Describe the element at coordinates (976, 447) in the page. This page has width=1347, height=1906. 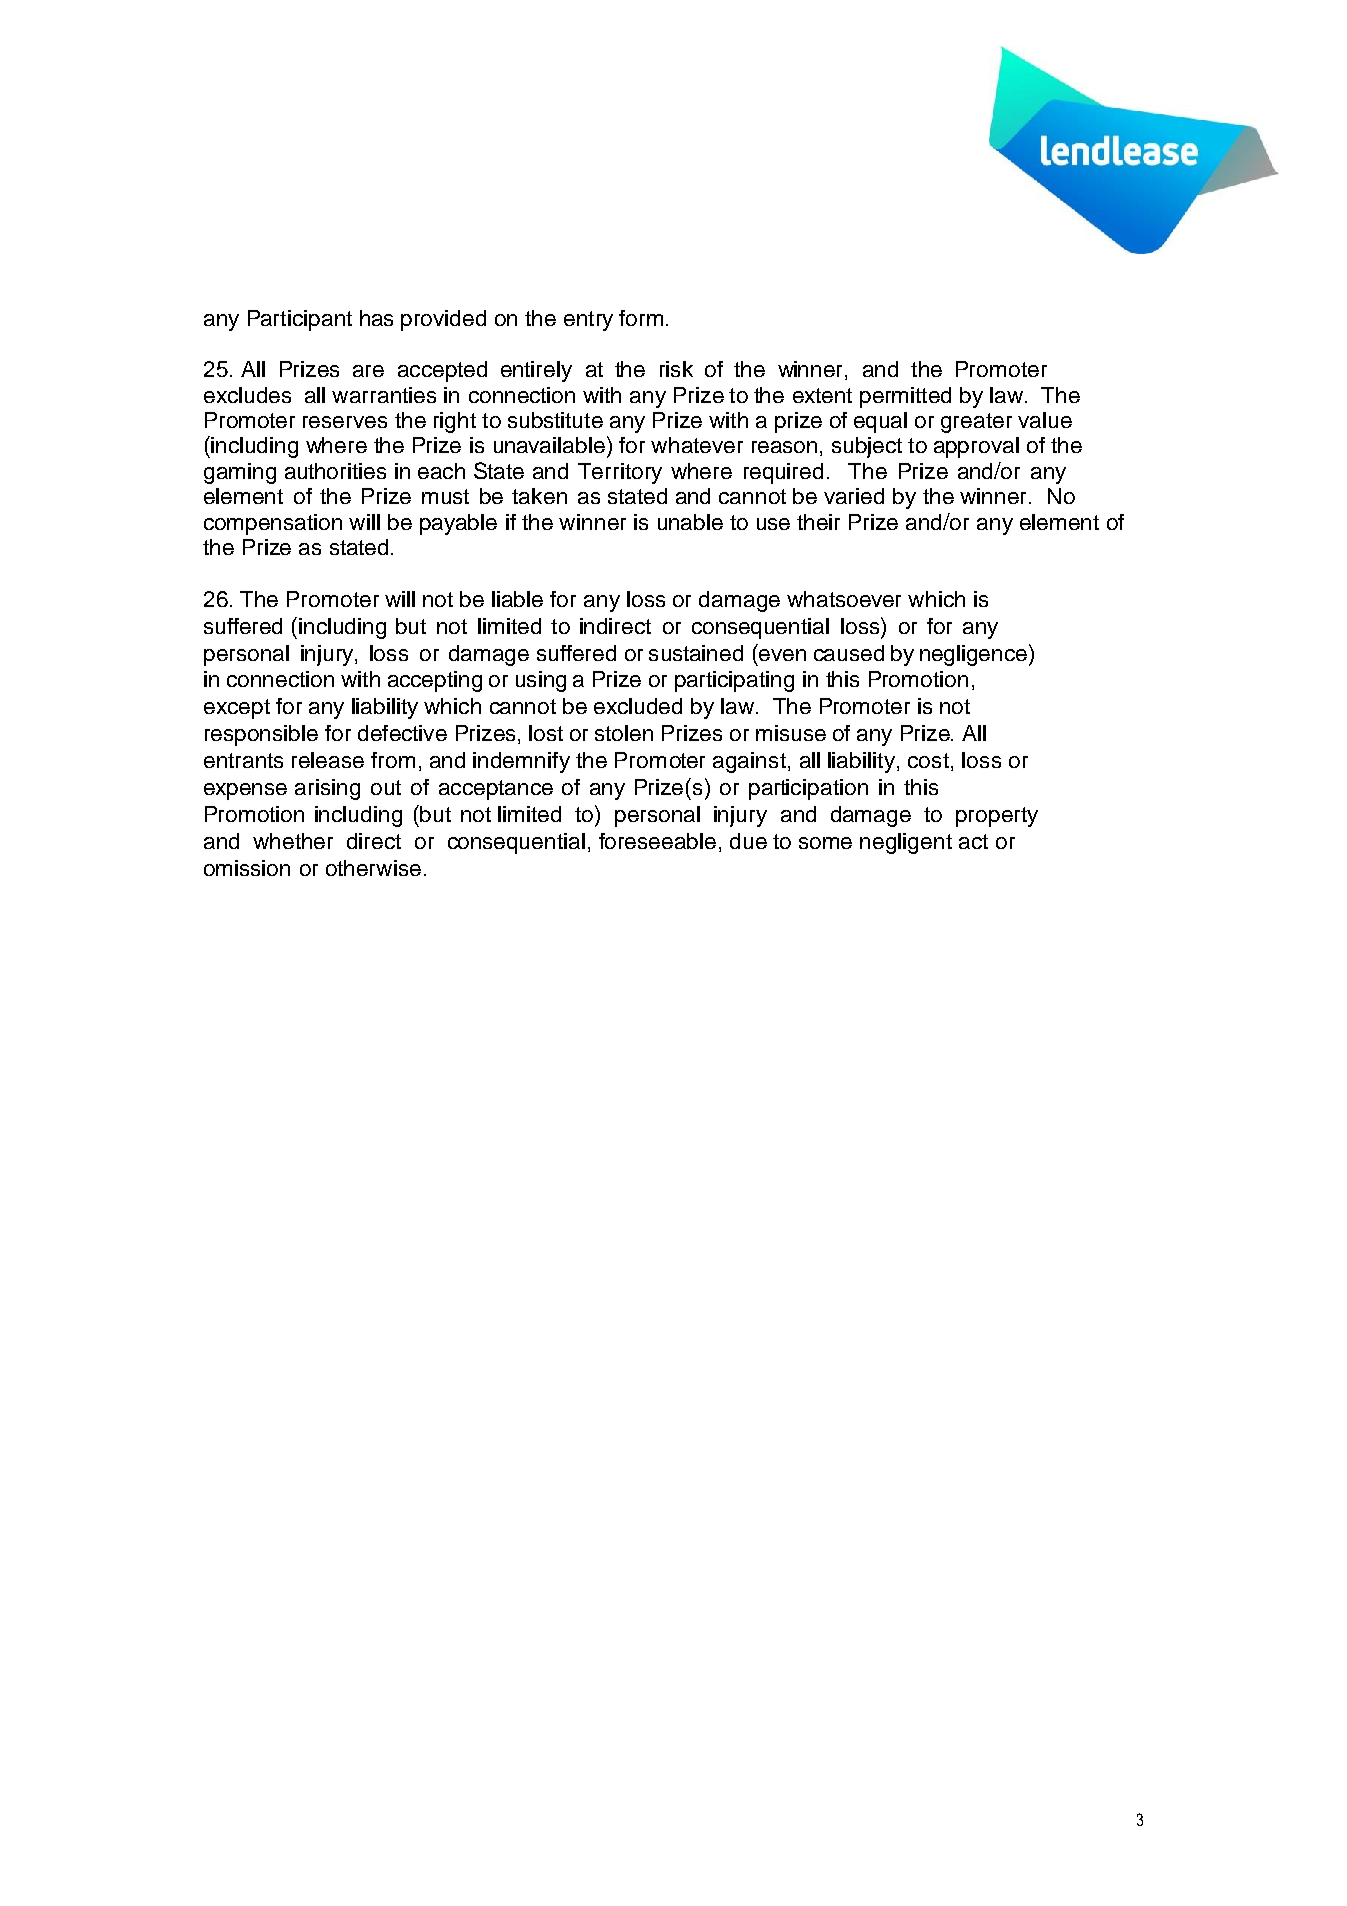
I see `approval` at that location.
